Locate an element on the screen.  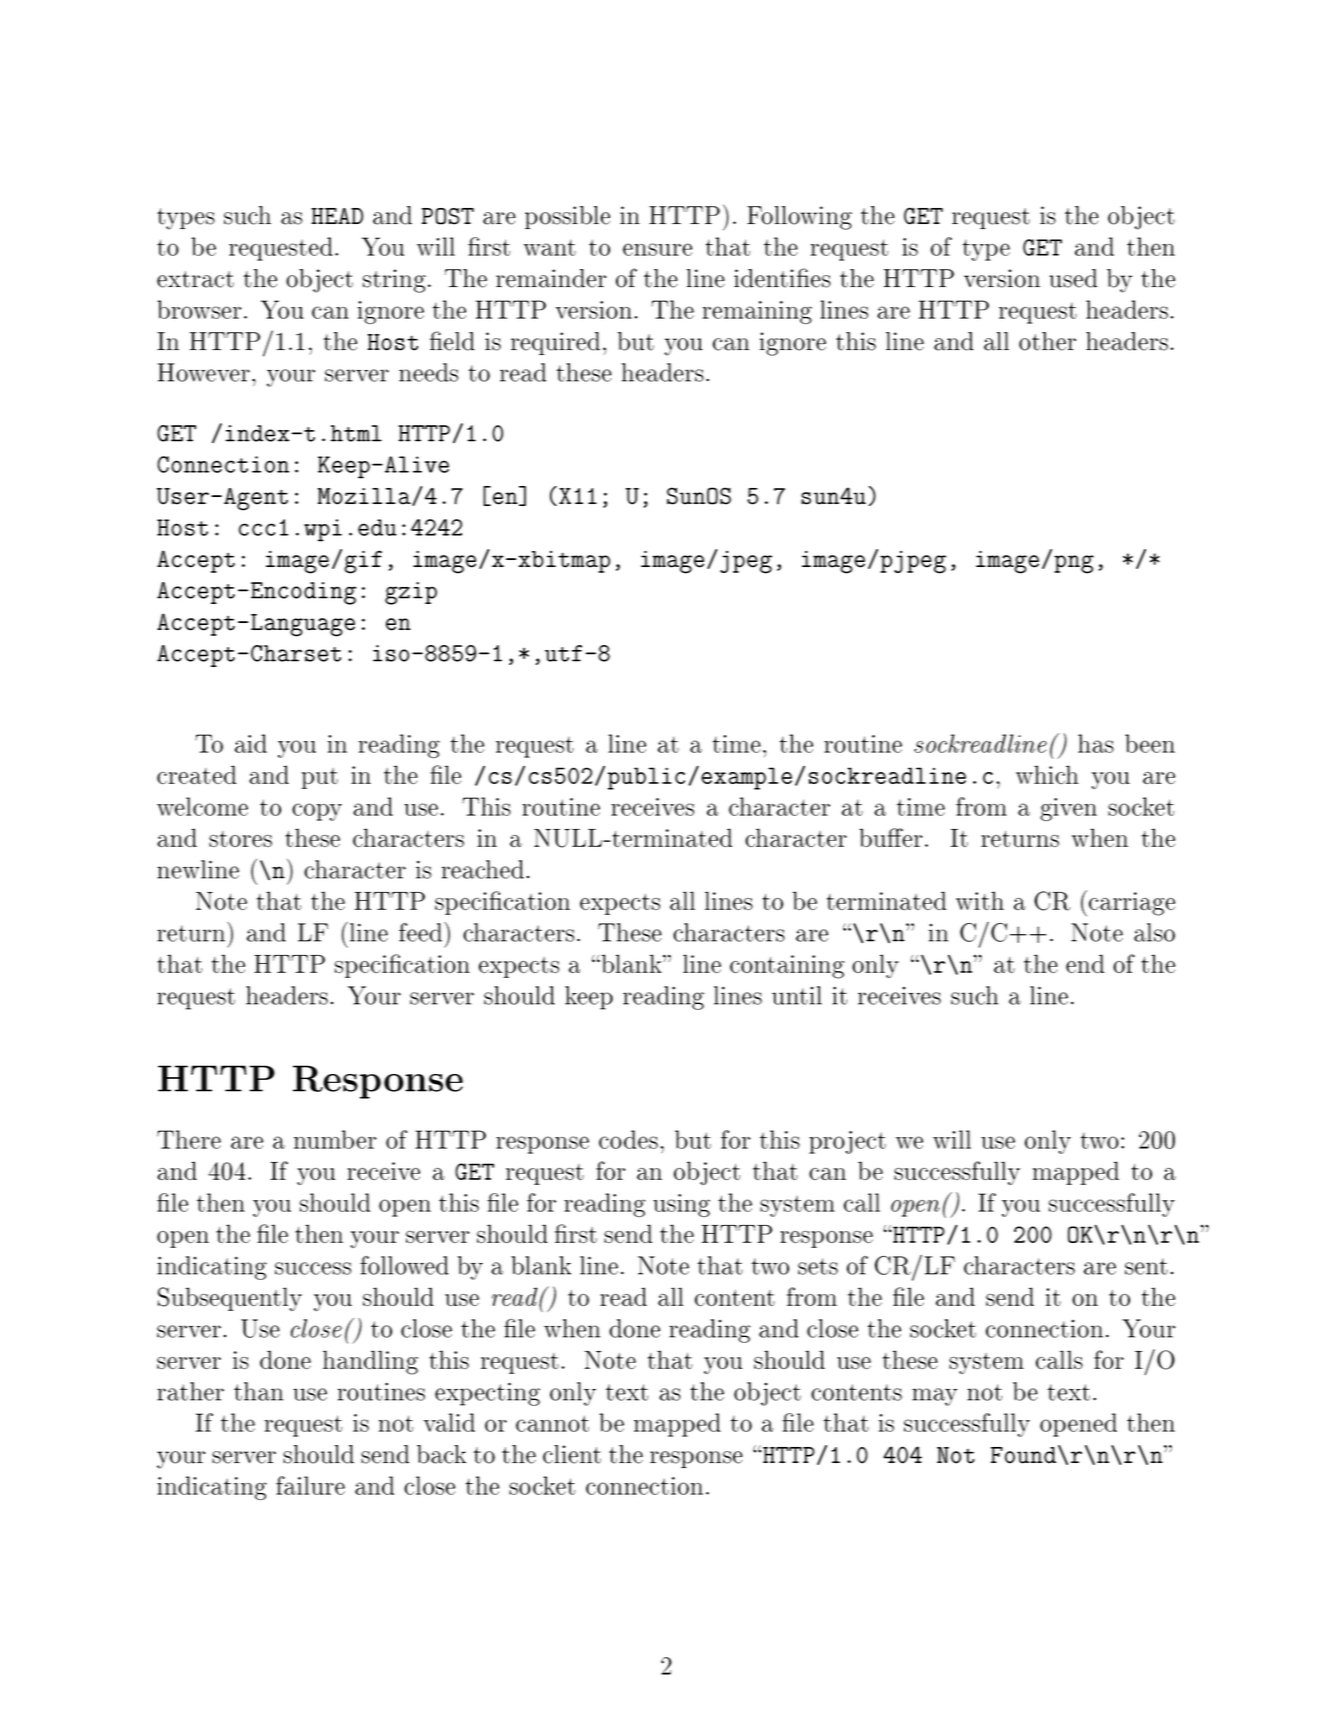
given is located at coordinates (1068, 809).
